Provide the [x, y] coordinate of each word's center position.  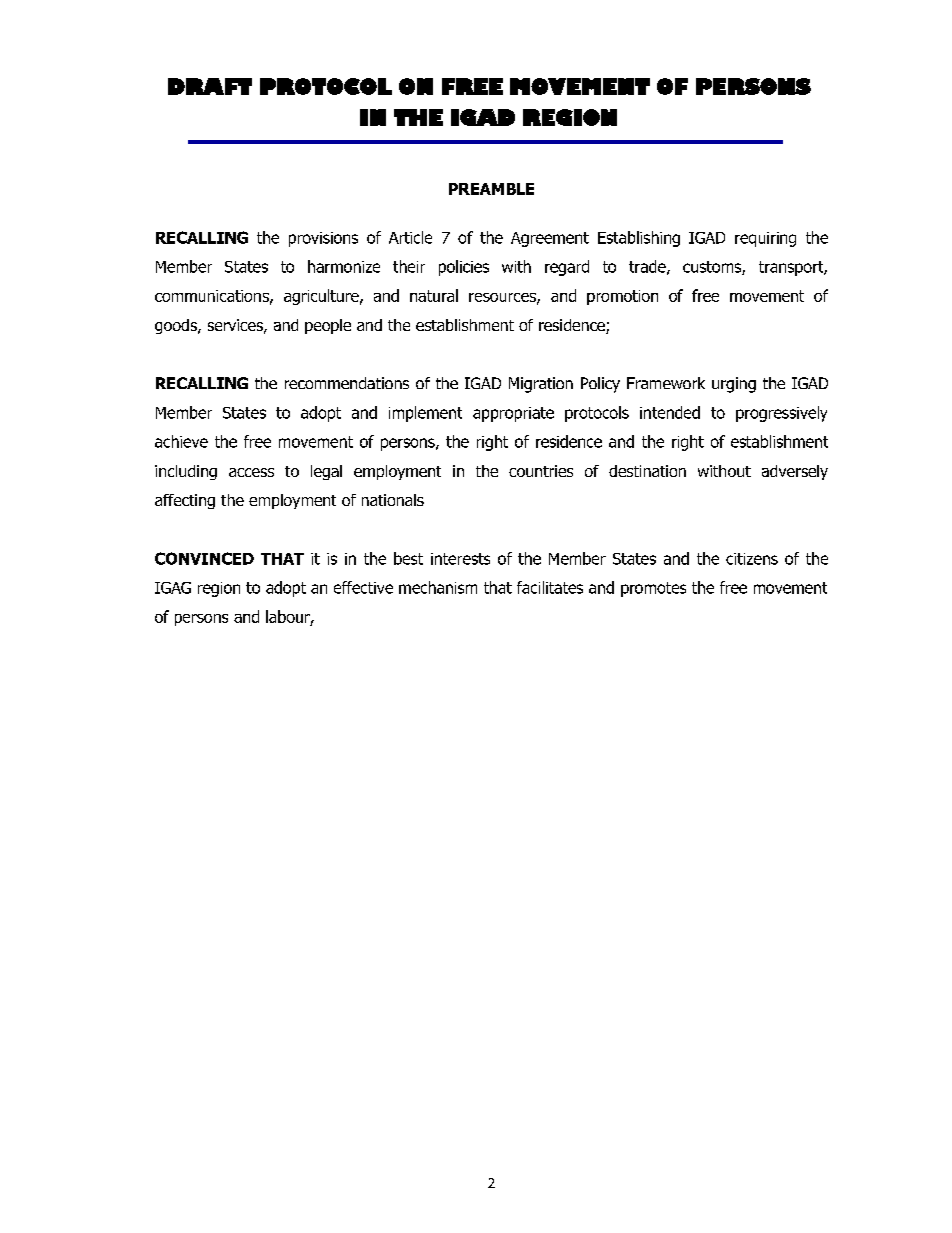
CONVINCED [204, 558]
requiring [765, 239]
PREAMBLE [491, 189]
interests [460, 559]
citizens [752, 559]
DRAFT [210, 86]
